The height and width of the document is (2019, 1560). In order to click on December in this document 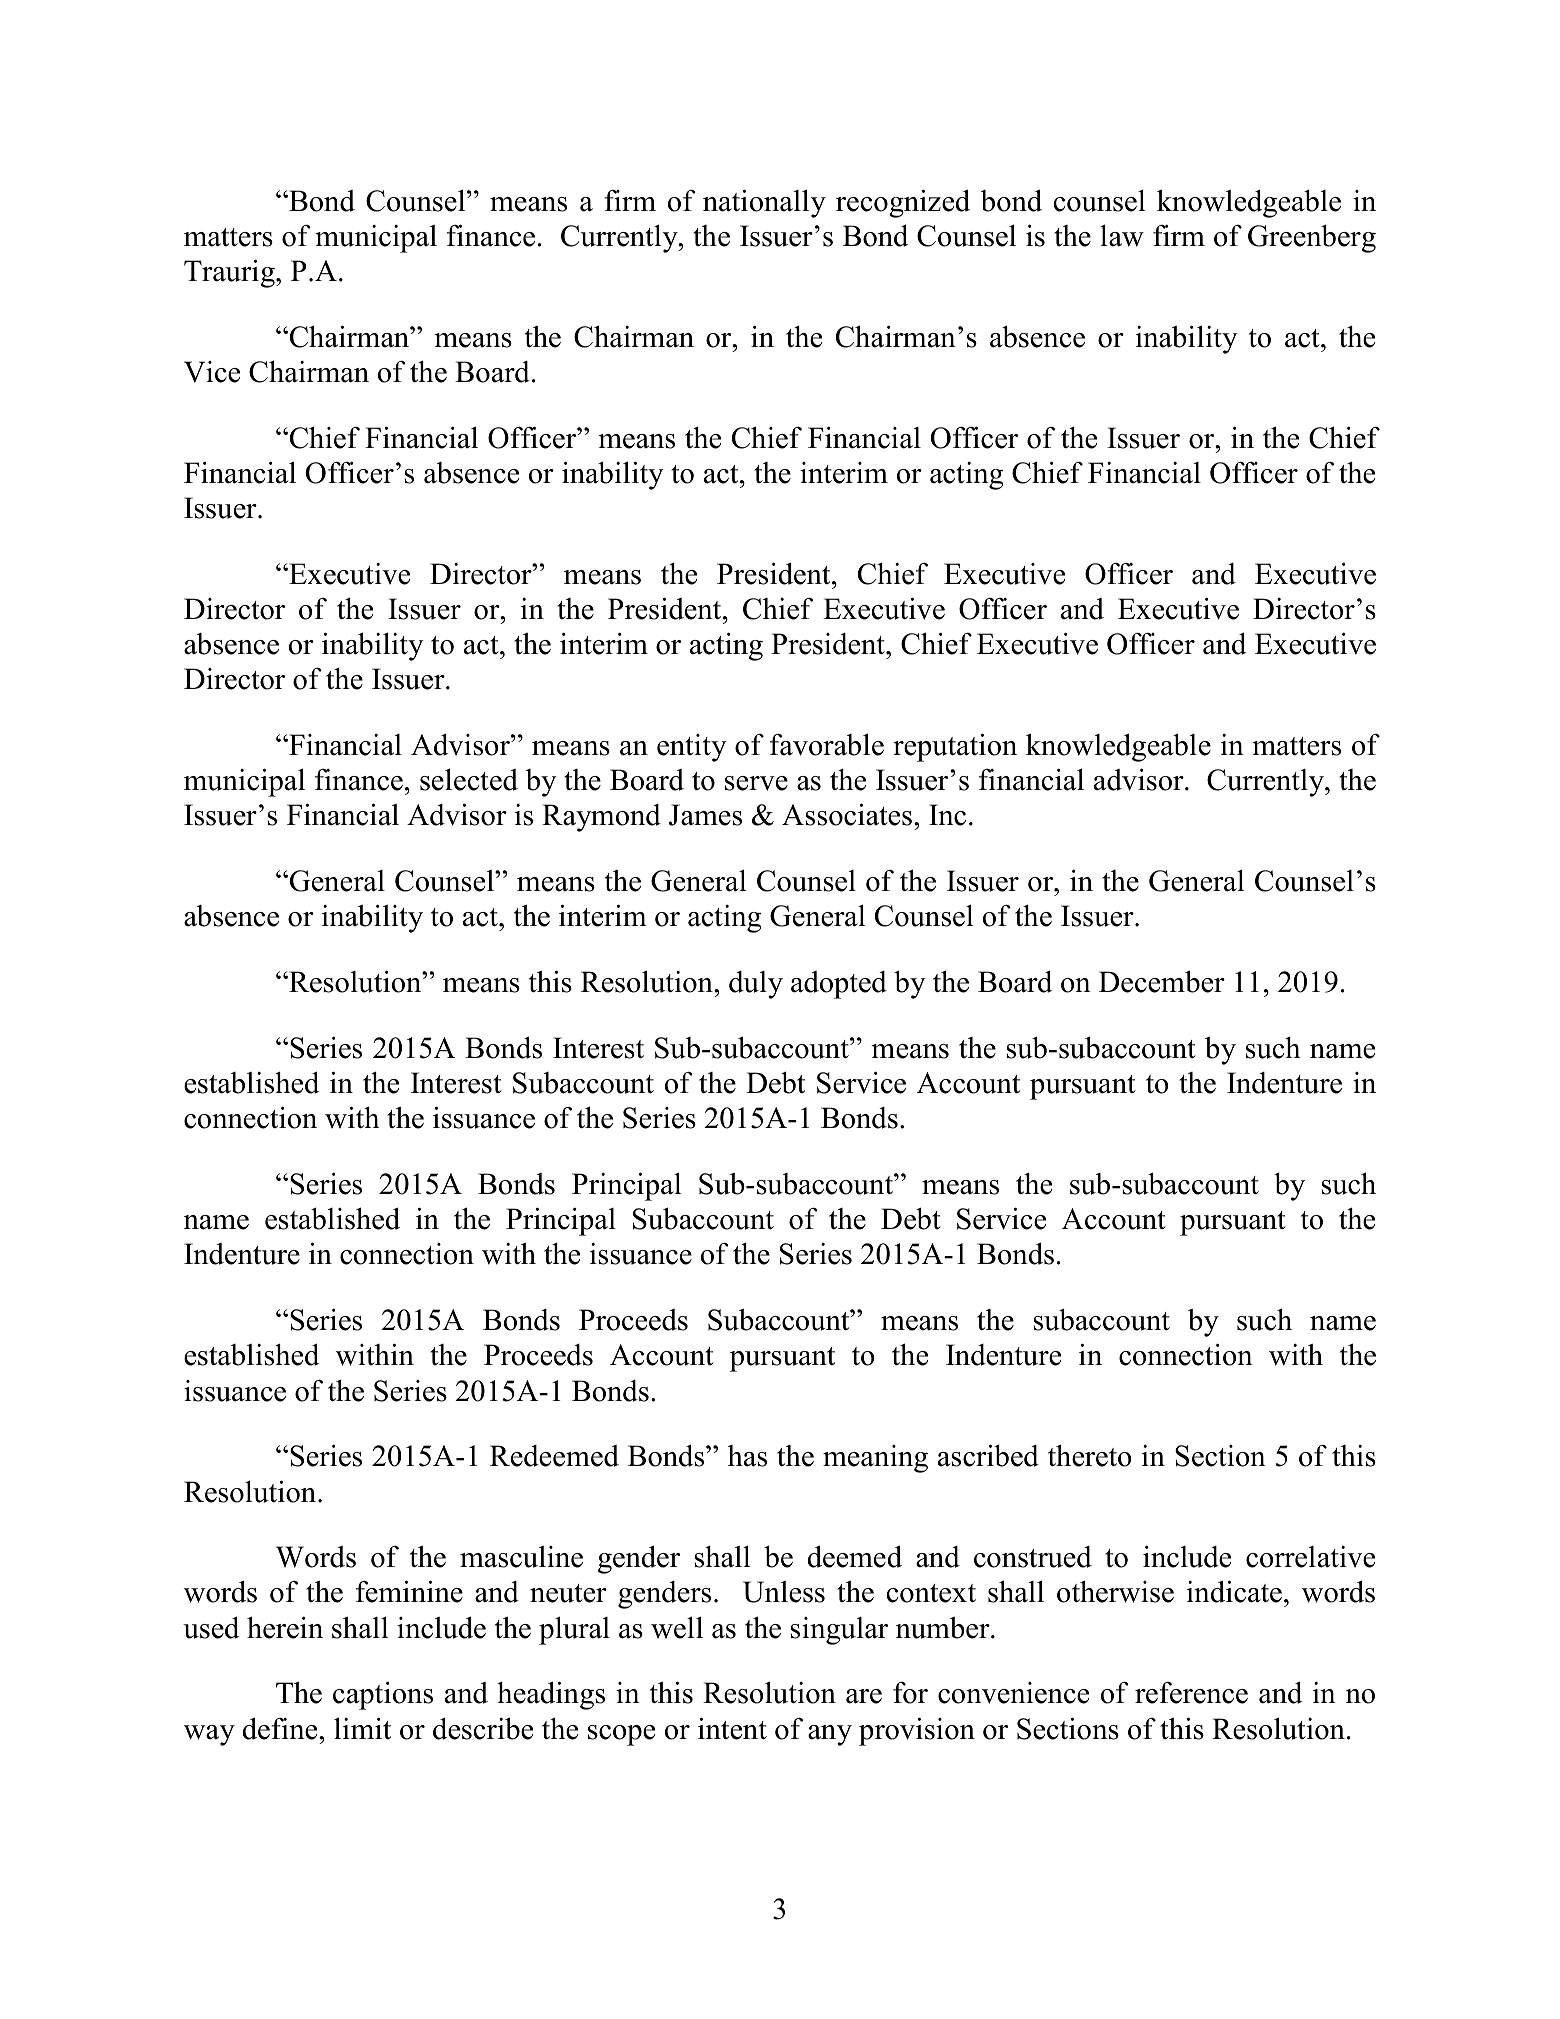, I will do `click(1162, 981)`.
